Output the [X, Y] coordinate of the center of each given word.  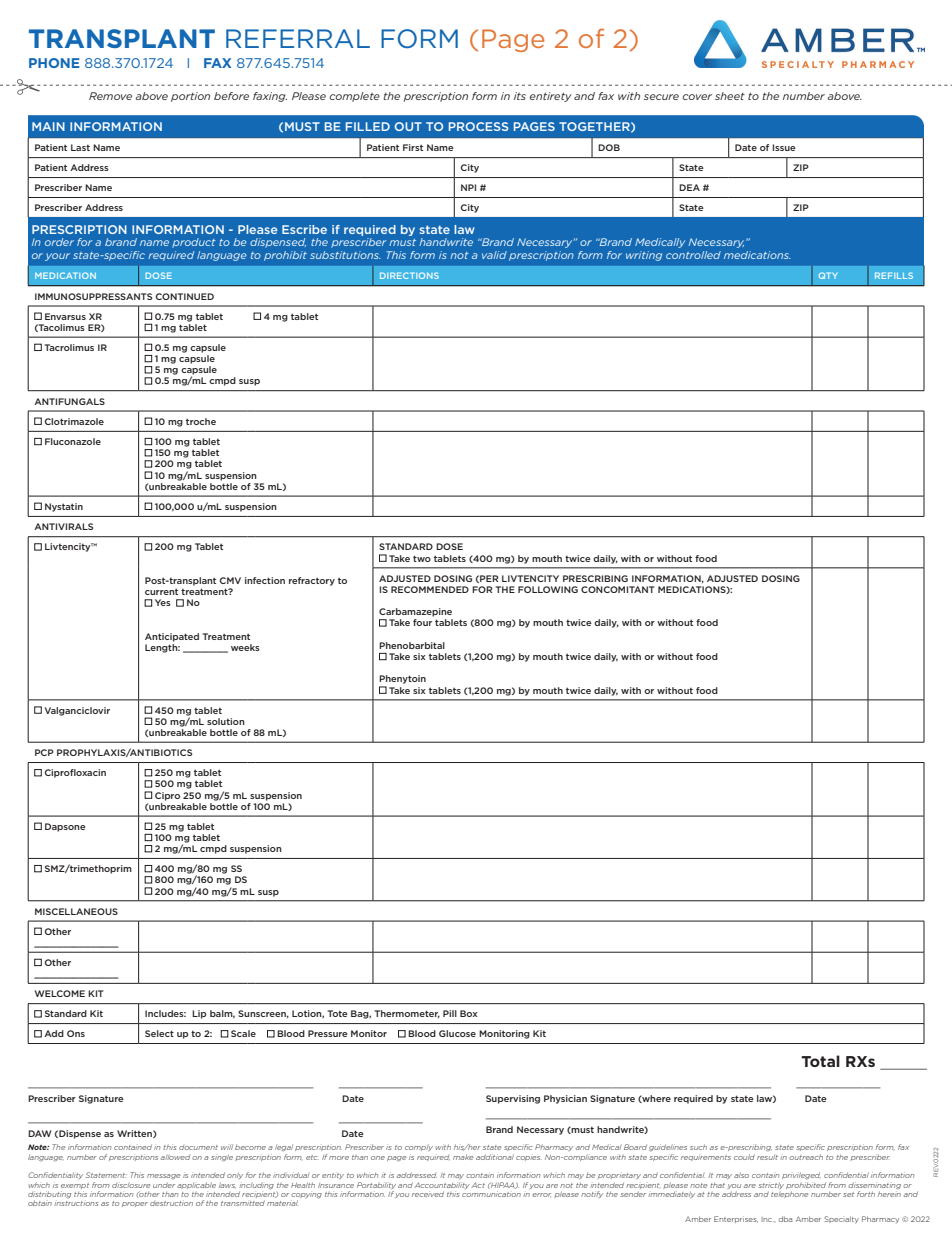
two [422, 558]
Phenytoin [402, 679]
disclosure [131, 1185]
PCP [44, 752]
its [520, 96]
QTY [828, 275]
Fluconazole [73, 441]
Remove [110, 96]
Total [820, 1061]
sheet [730, 96]
